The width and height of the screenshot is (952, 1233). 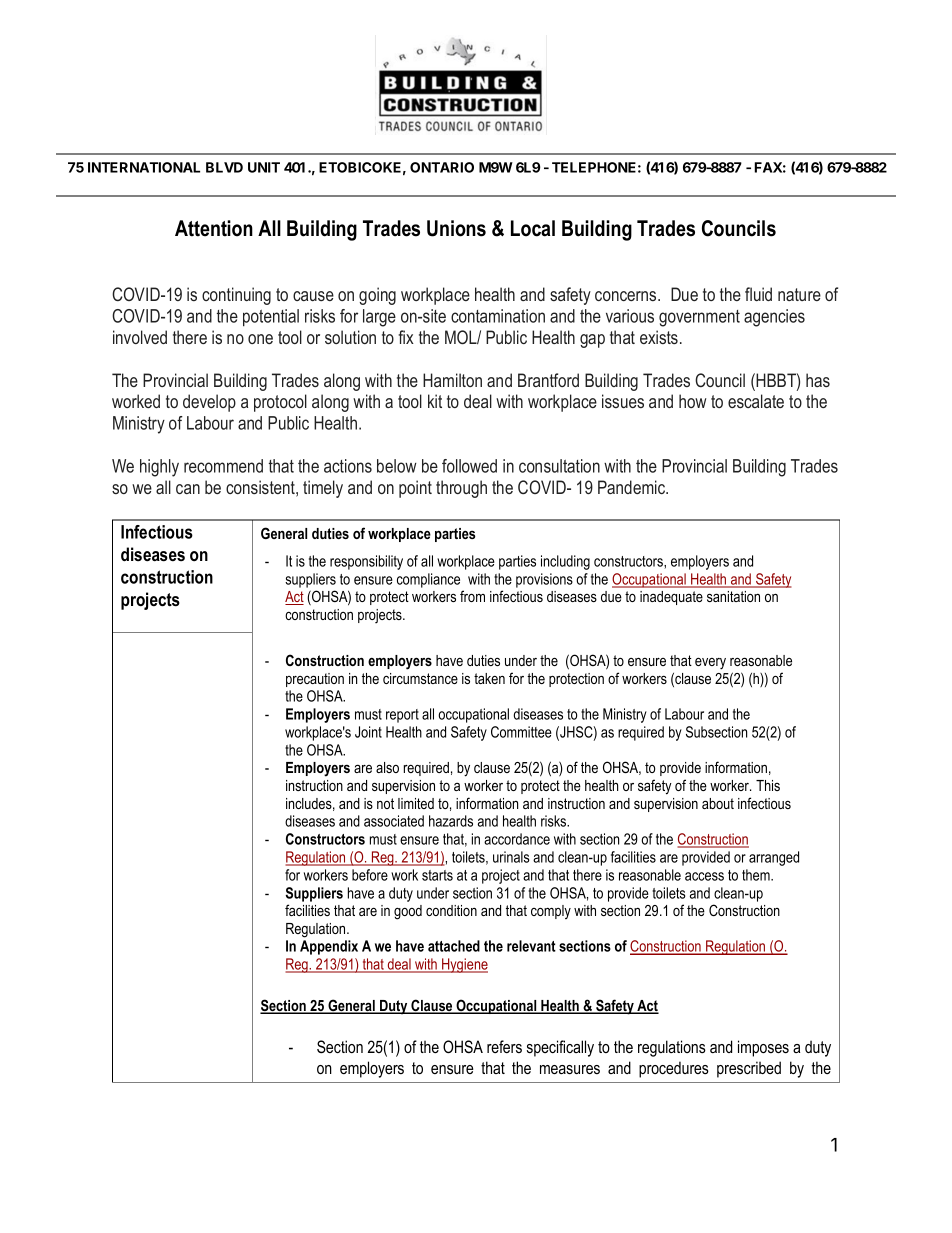 I want to click on followed, so click(x=469, y=466).
